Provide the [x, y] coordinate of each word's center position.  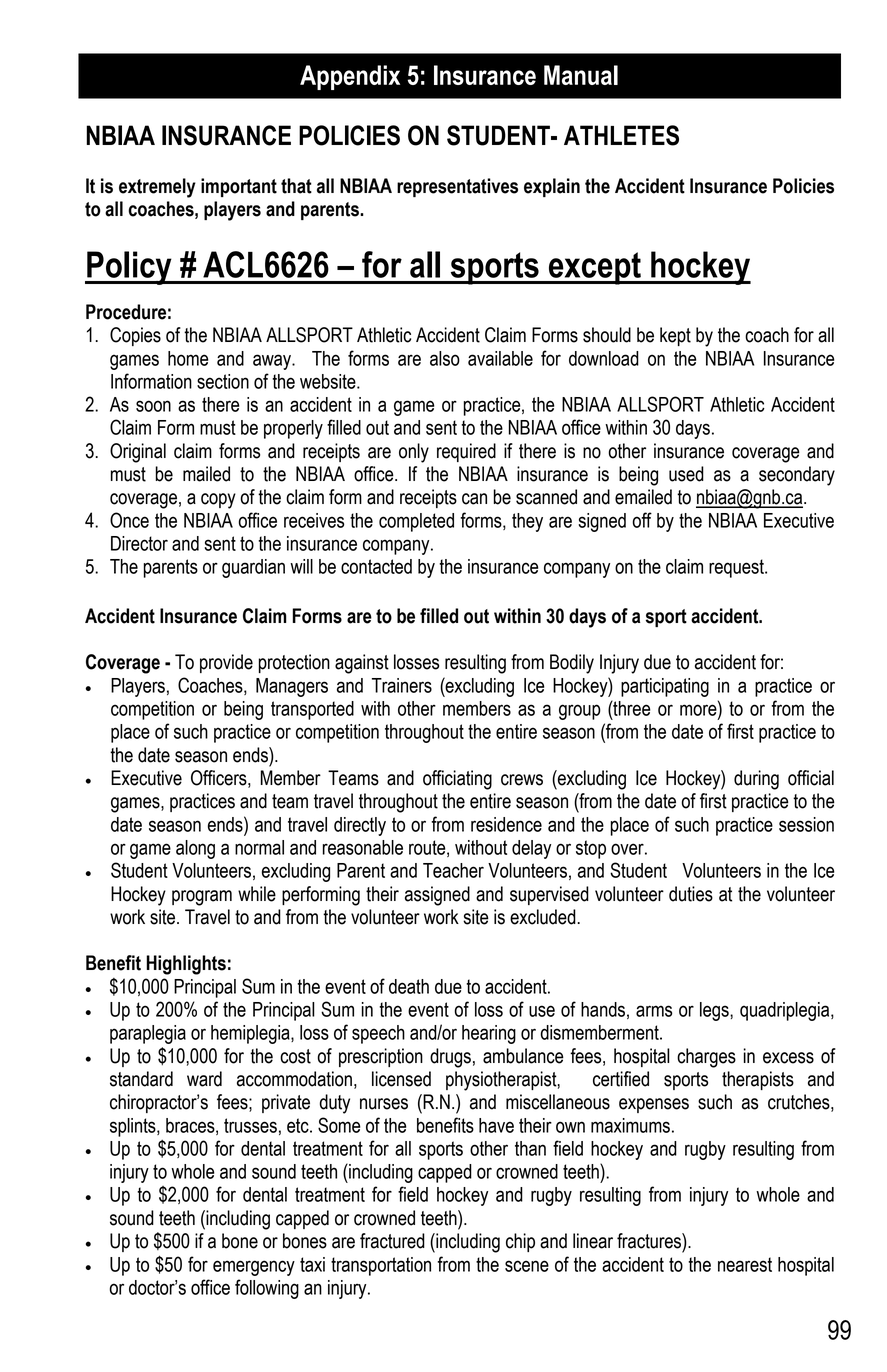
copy [218, 501]
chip [520, 1242]
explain [552, 187]
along [195, 849]
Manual [581, 75]
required [466, 452]
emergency [254, 1268]
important [239, 187]
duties [691, 894]
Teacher [453, 870]
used [686, 474]
